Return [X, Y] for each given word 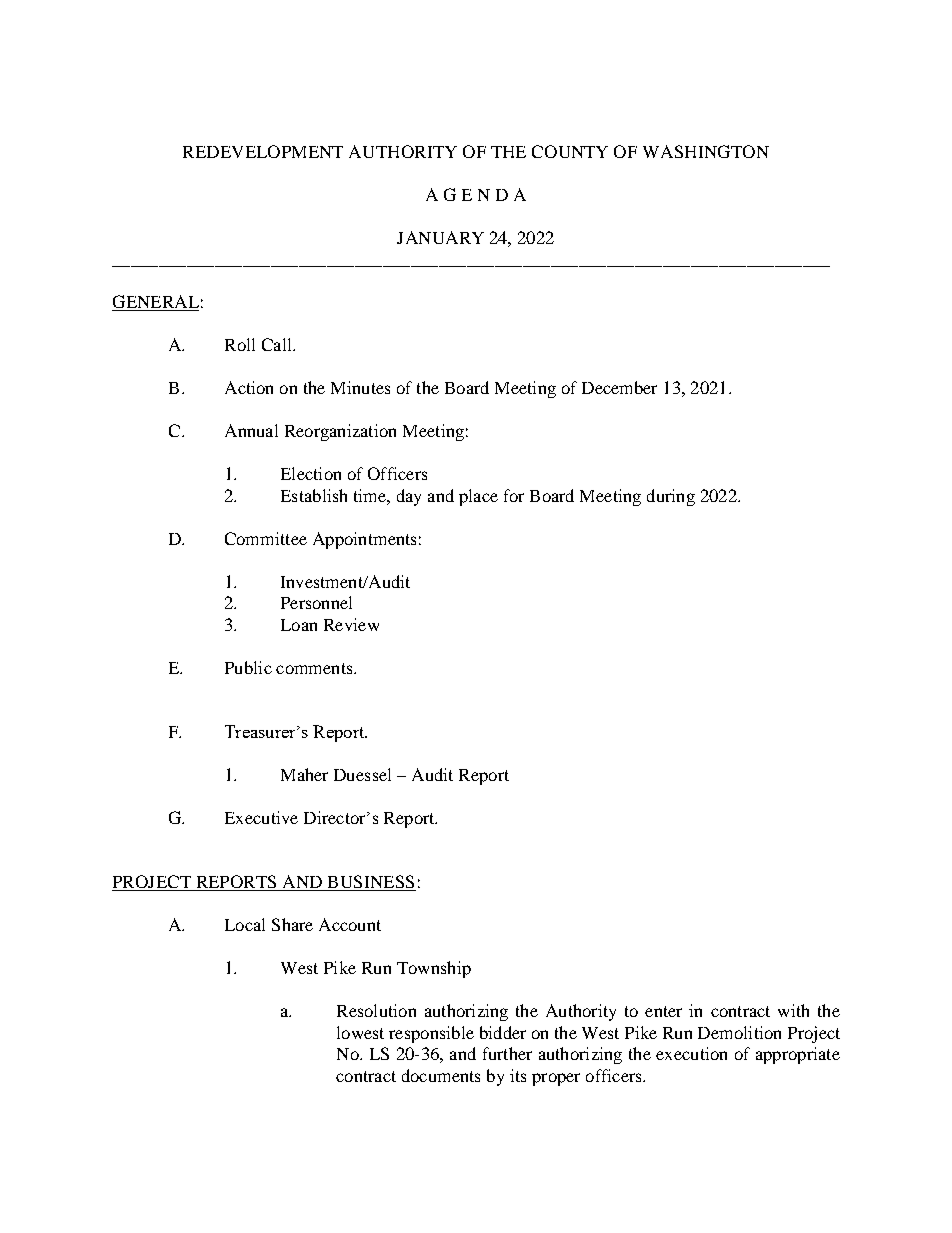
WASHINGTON [706, 151]
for [514, 495]
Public [248, 667]
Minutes [360, 387]
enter [663, 1011]
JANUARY [440, 237]
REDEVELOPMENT [263, 151]
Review [351, 624]
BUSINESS [370, 883]
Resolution [376, 1010]
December [619, 387]
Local [245, 924]
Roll [240, 344]
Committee [266, 538]
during [671, 497]
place [478, 497]
